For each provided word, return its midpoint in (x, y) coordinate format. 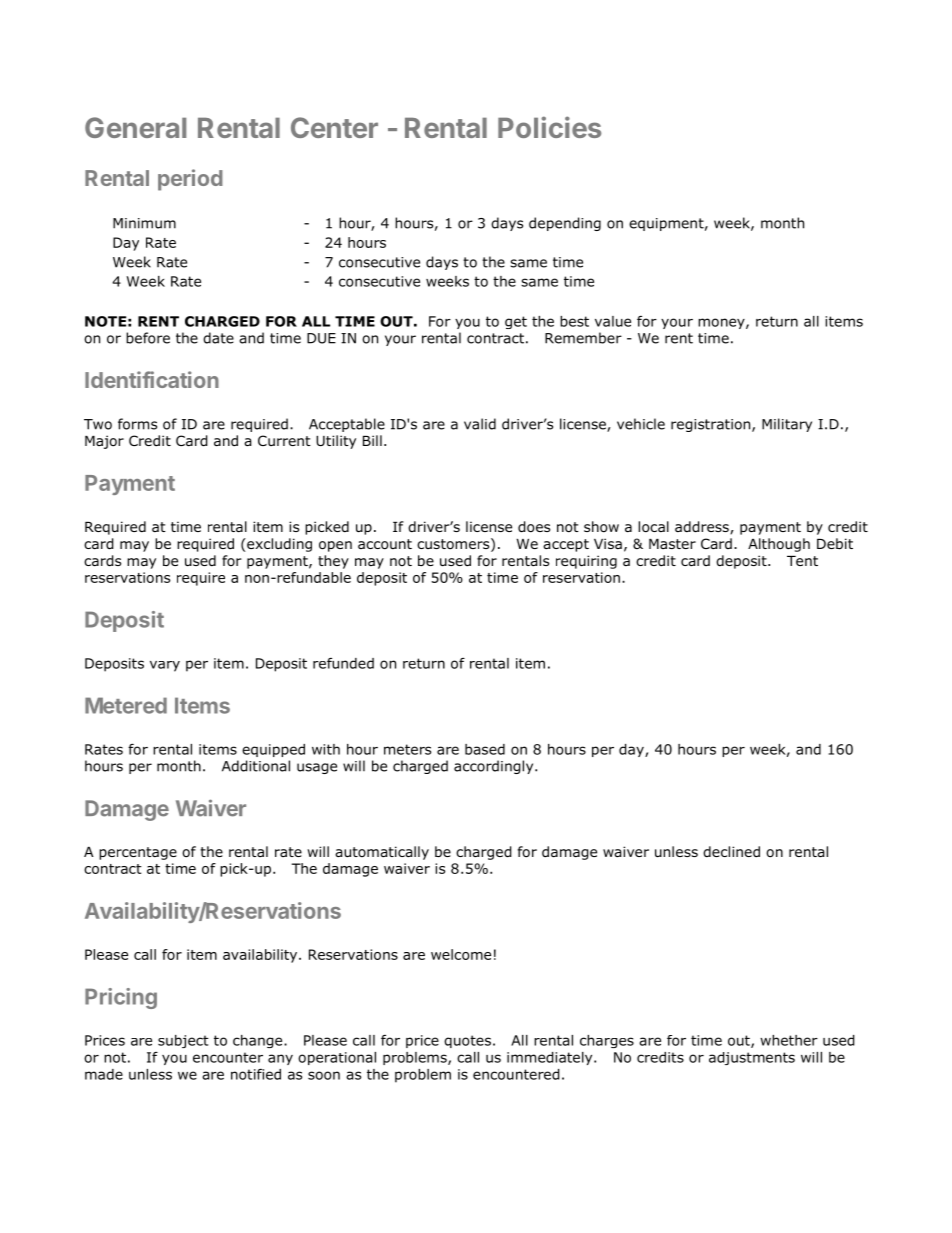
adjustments (752, 1058)
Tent (802, 561)
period (190, 180)
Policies (549, 127)
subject (183, 1041)
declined (731, 851)
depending (565, 224)
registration (712, 425)
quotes (467, 1041)
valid (480, 424)
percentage (138, 853)
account (385, 544)
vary (165, 666)
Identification (152, 379)
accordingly (495, 767)
